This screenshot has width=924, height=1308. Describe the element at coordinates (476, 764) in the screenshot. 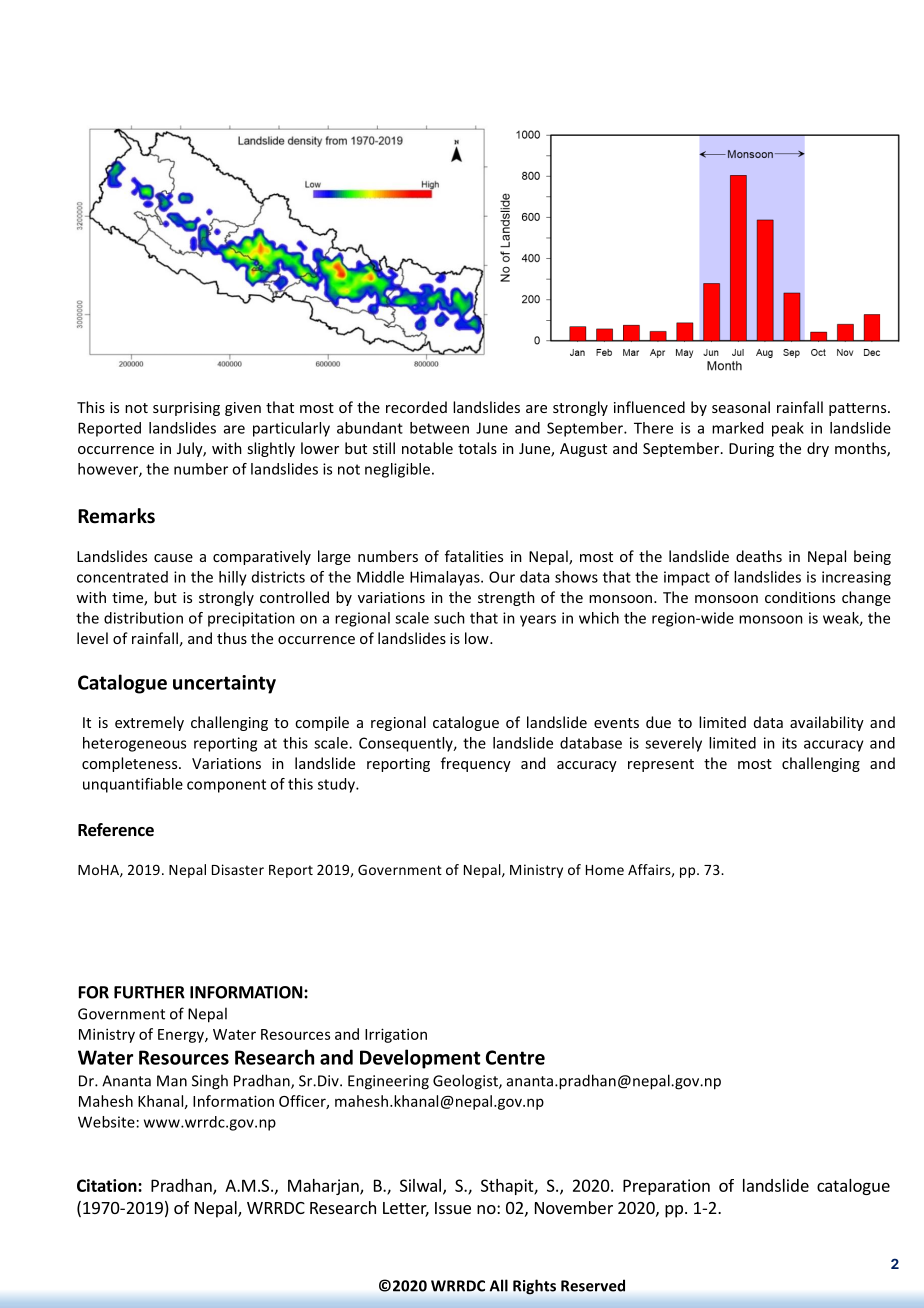

I see `frequency` at that location.
